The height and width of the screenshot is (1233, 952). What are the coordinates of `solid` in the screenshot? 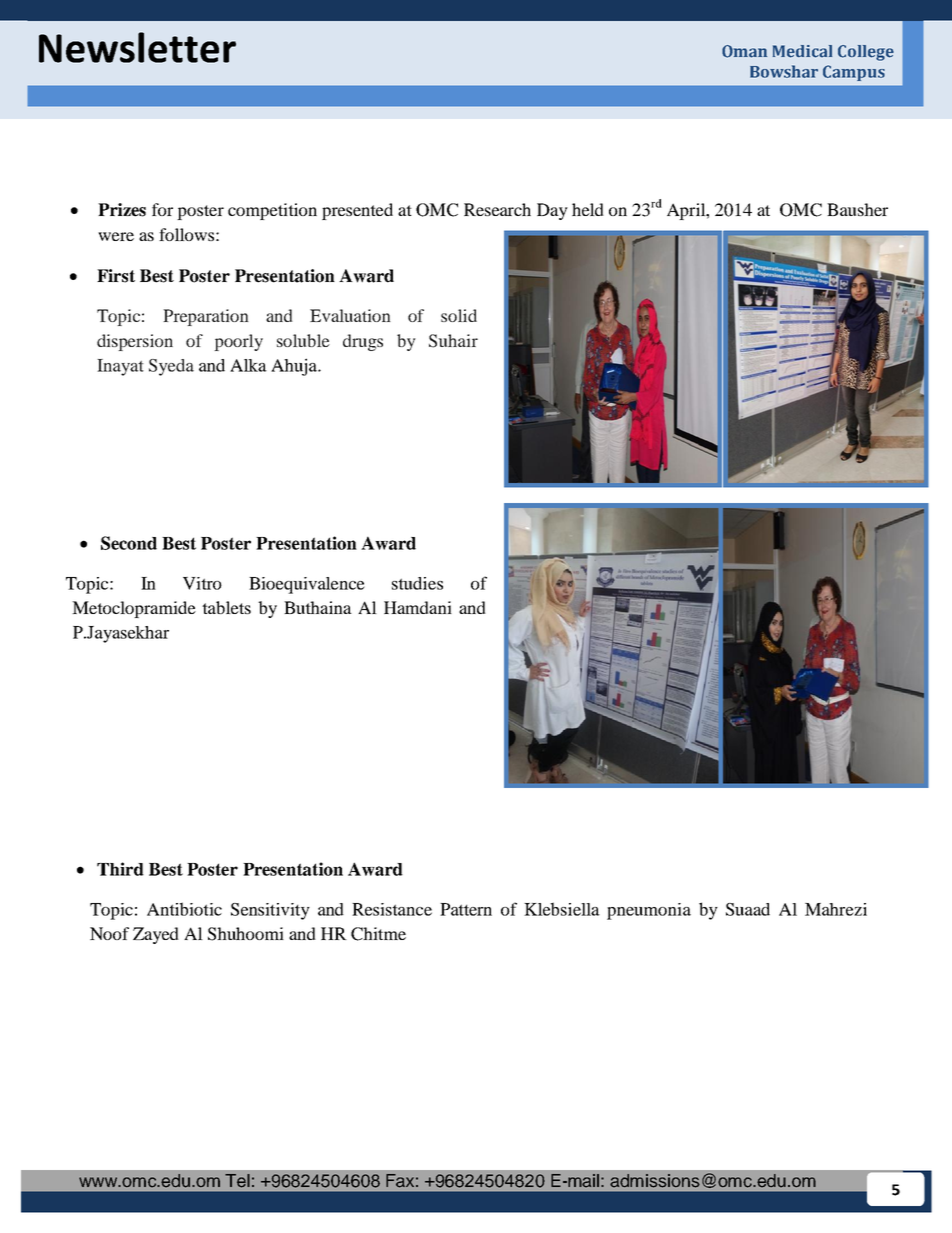 It's located at (459, 315).
